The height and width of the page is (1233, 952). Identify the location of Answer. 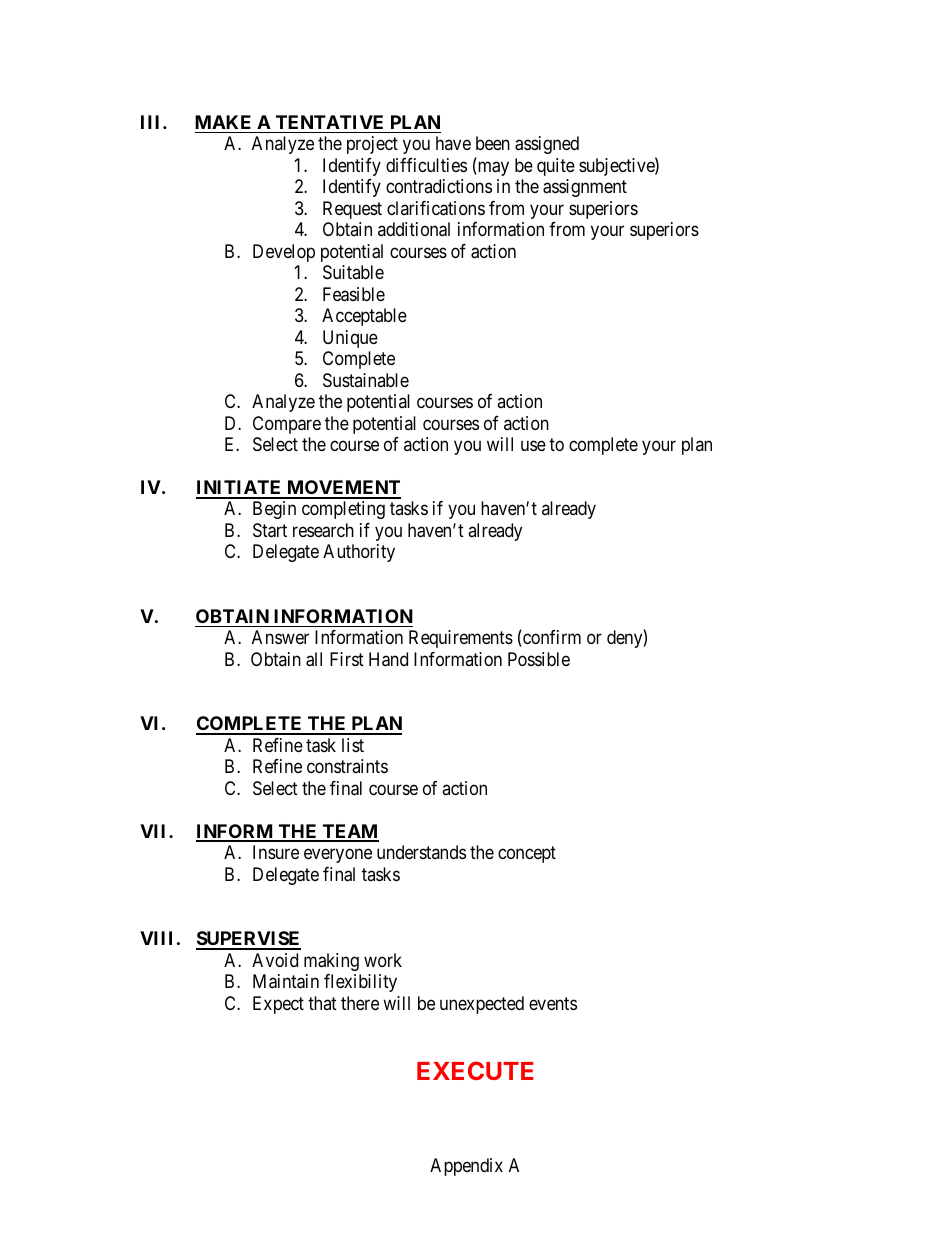
(280, 637).
